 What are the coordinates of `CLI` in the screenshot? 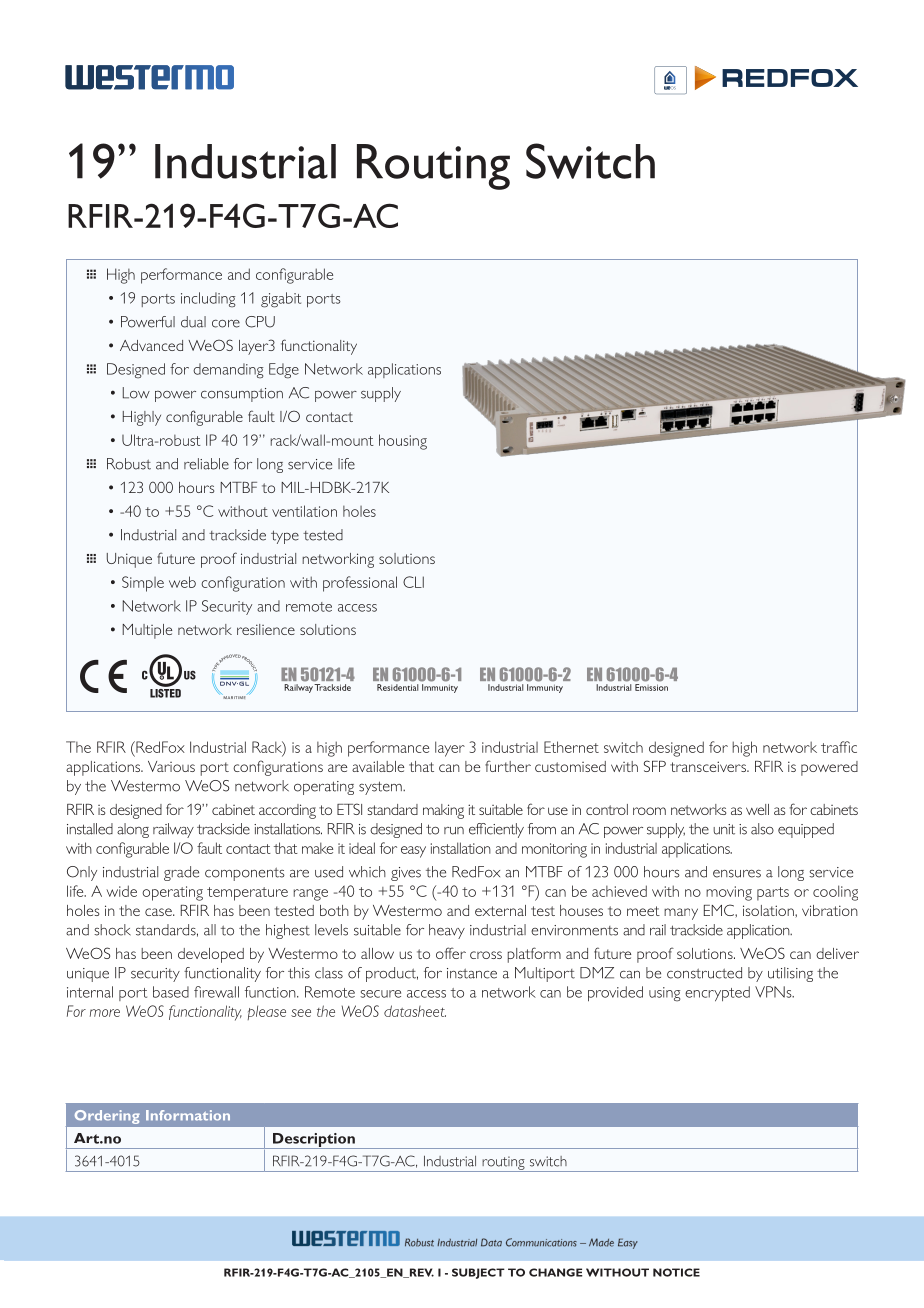 It's located at (413, 582).
